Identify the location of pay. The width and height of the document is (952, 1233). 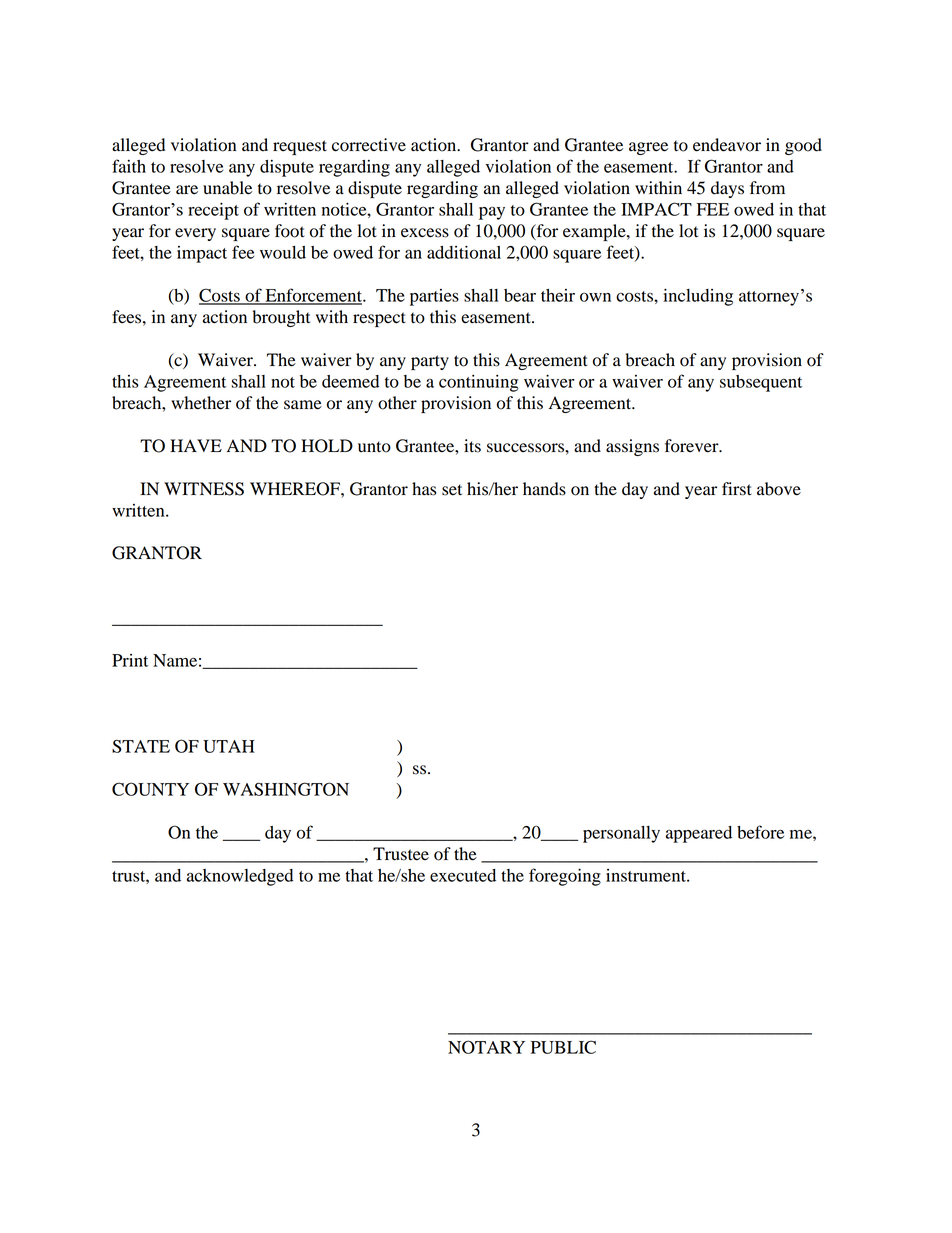
(492, 213).
